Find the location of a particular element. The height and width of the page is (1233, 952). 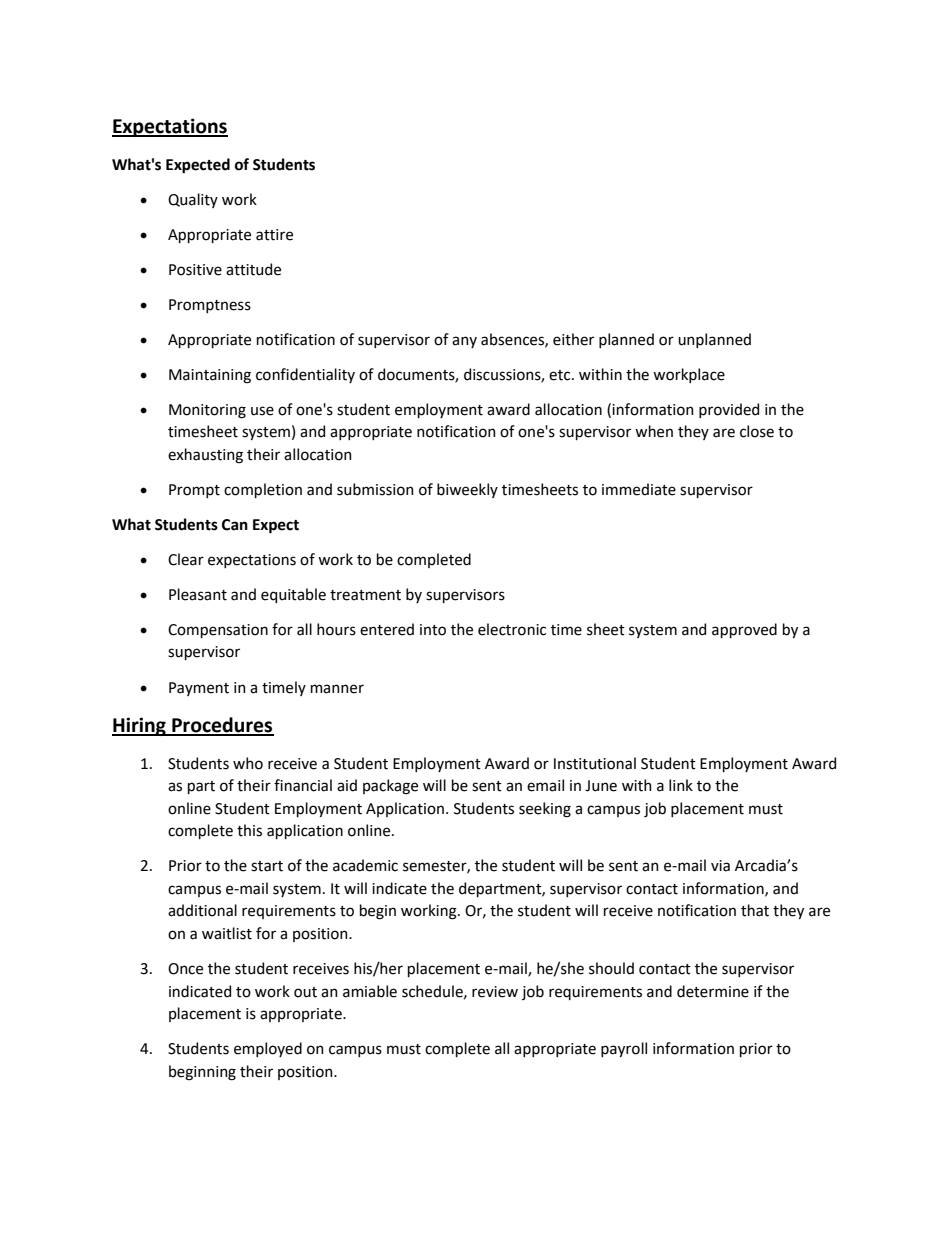

review is located at coordinates (495, 992).
